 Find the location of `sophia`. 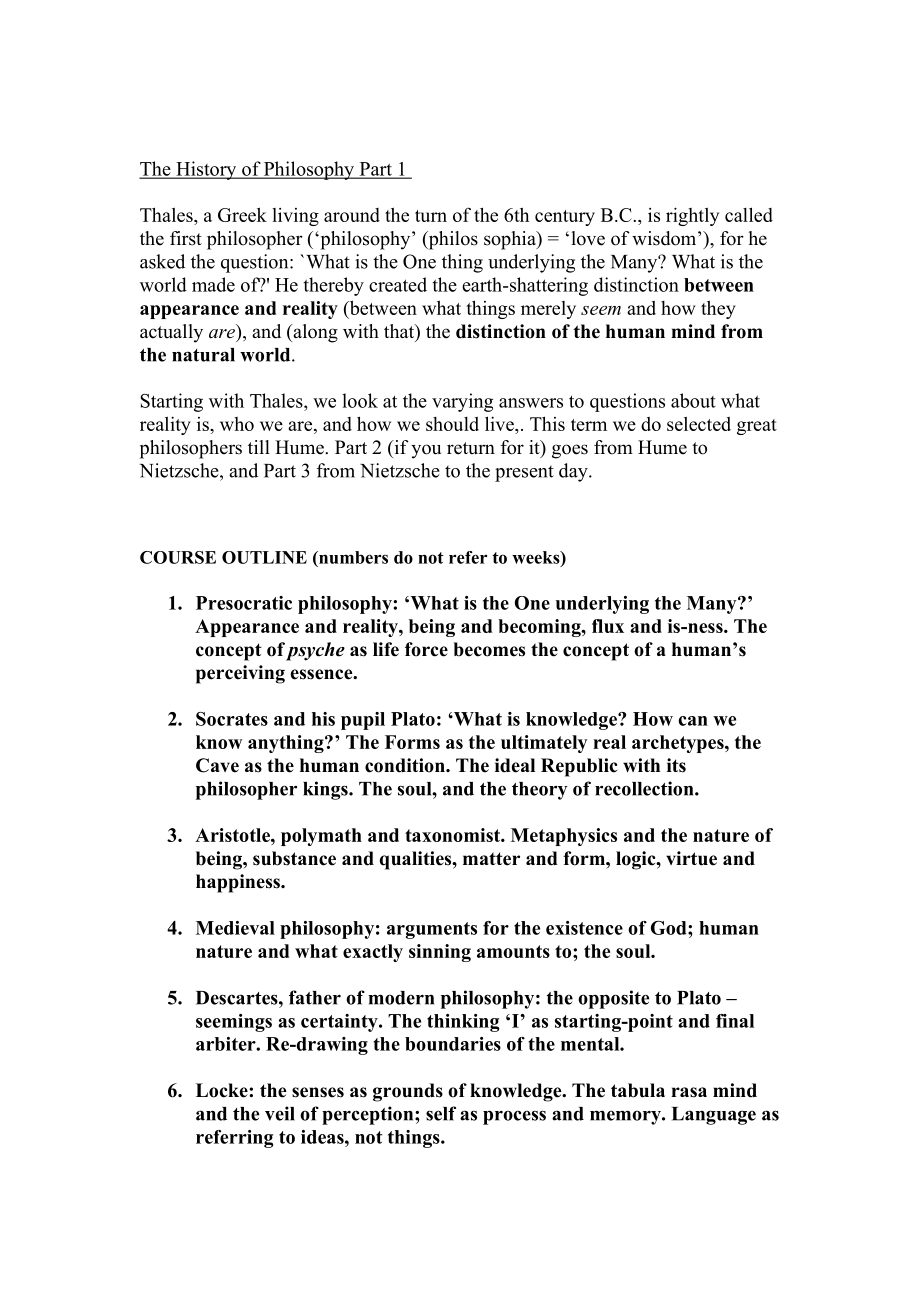

sophia is located at coordinates (511, 240).
